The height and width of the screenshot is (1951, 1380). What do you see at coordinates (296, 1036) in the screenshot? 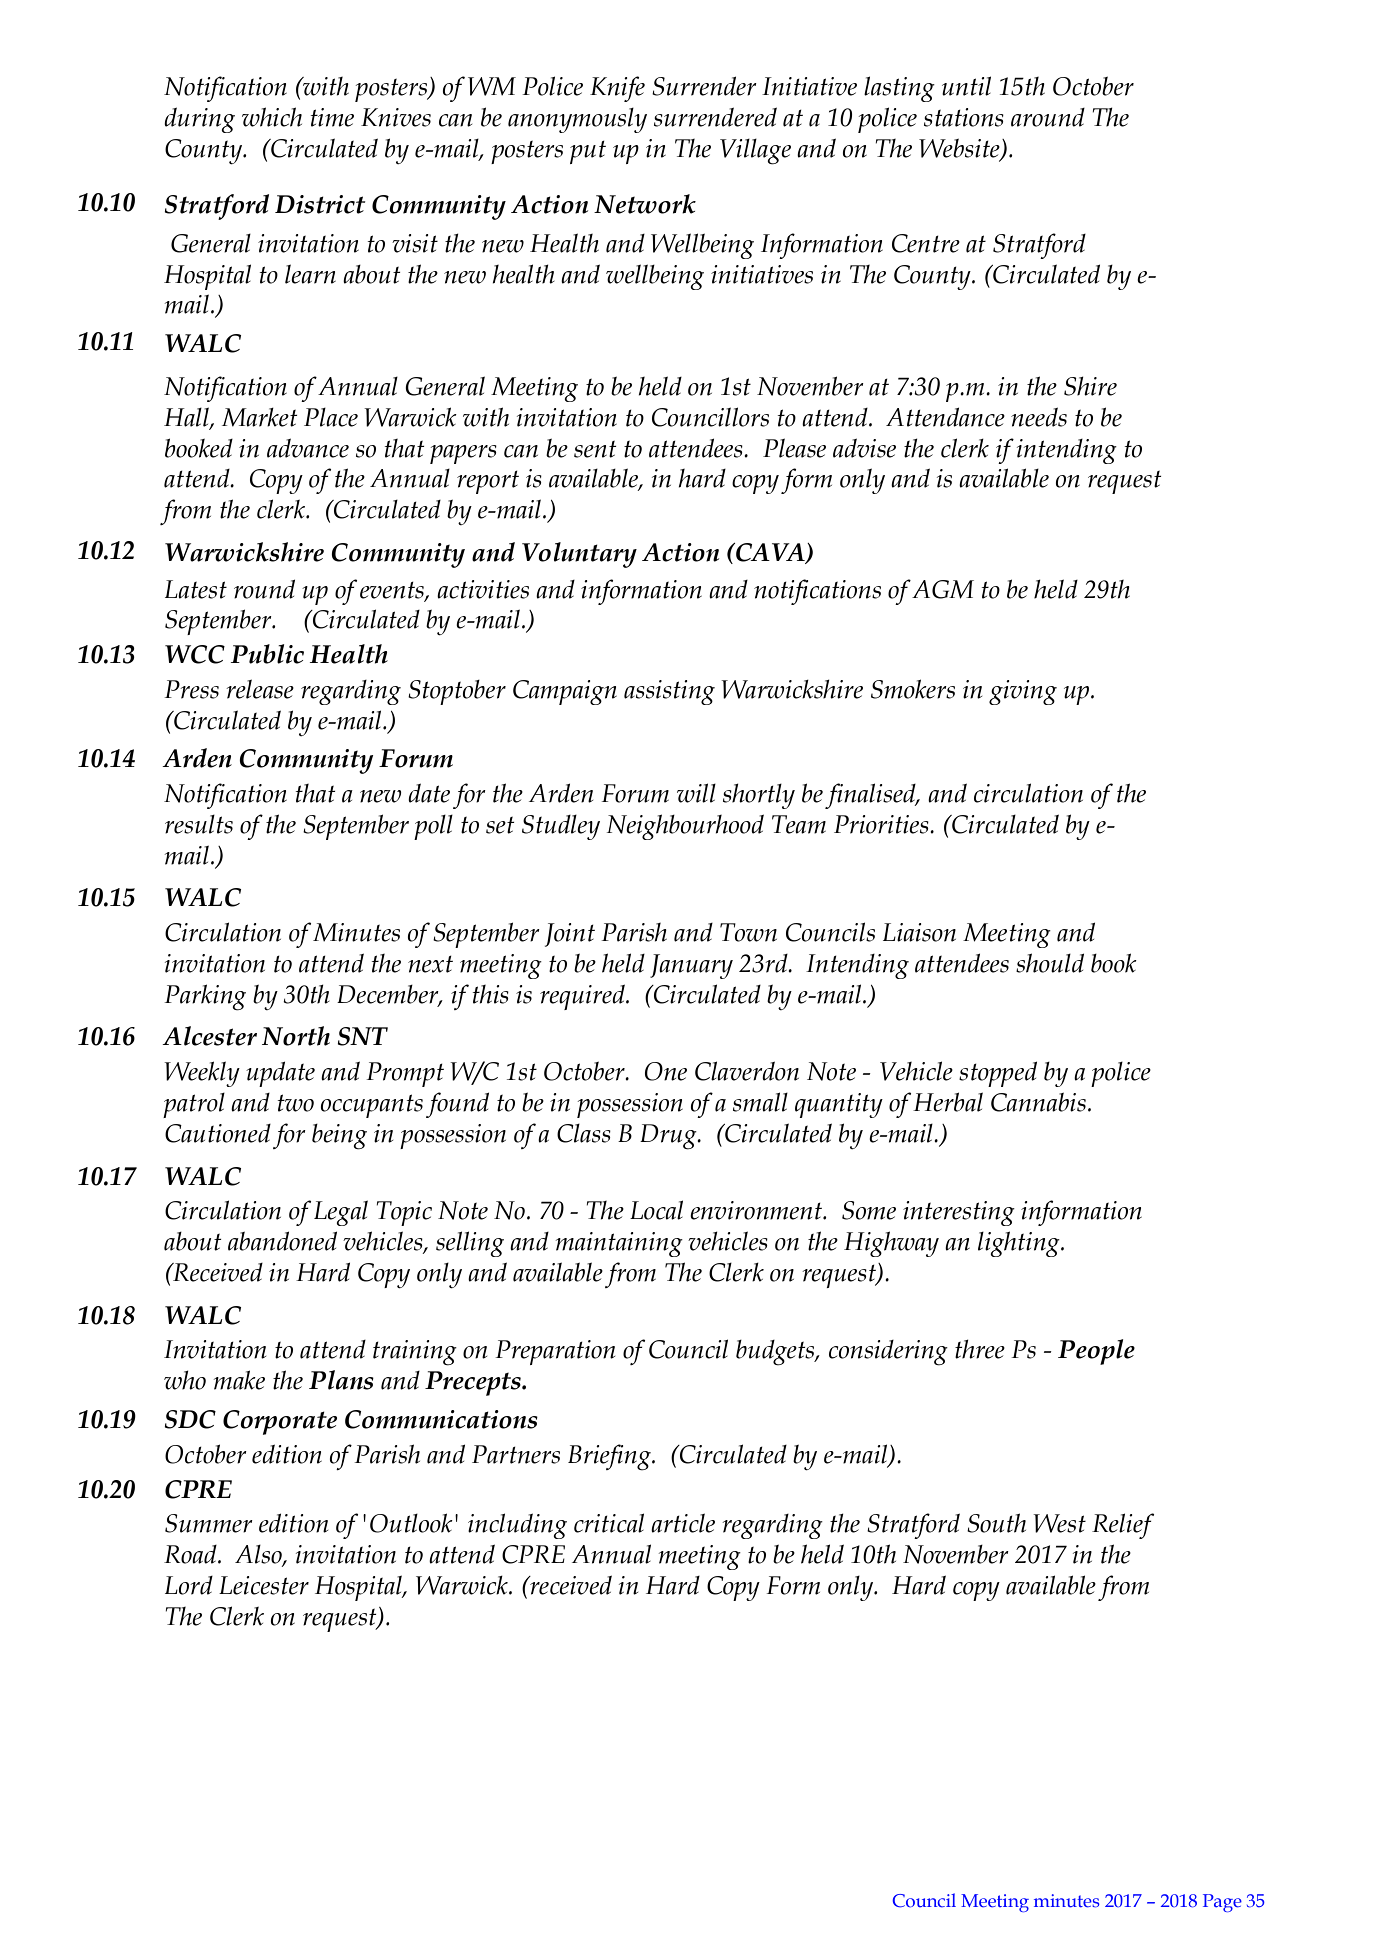
I see `North` at bounding box center [296, 1036].
